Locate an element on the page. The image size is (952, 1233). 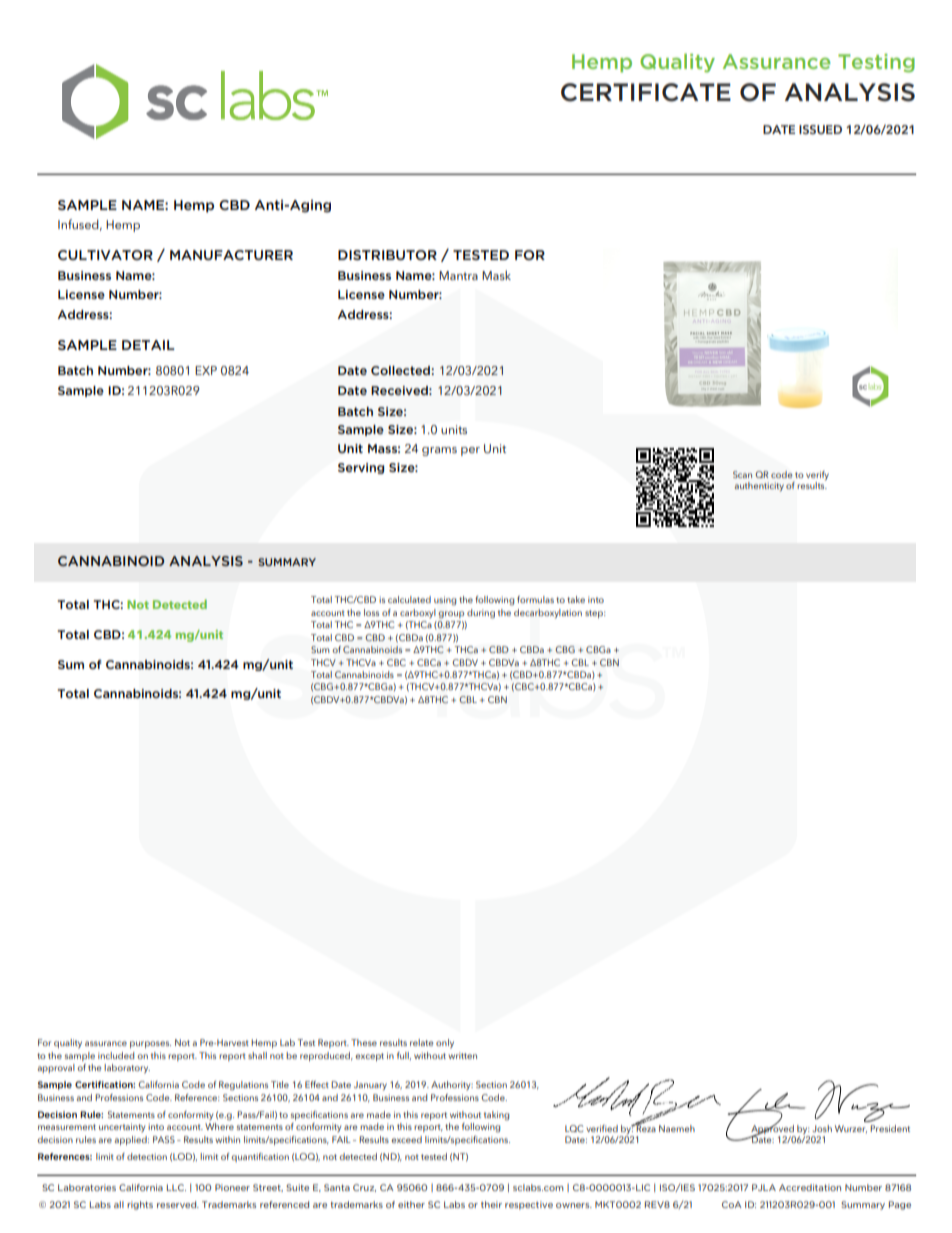
detection is located at coordinates (147, 1156).
